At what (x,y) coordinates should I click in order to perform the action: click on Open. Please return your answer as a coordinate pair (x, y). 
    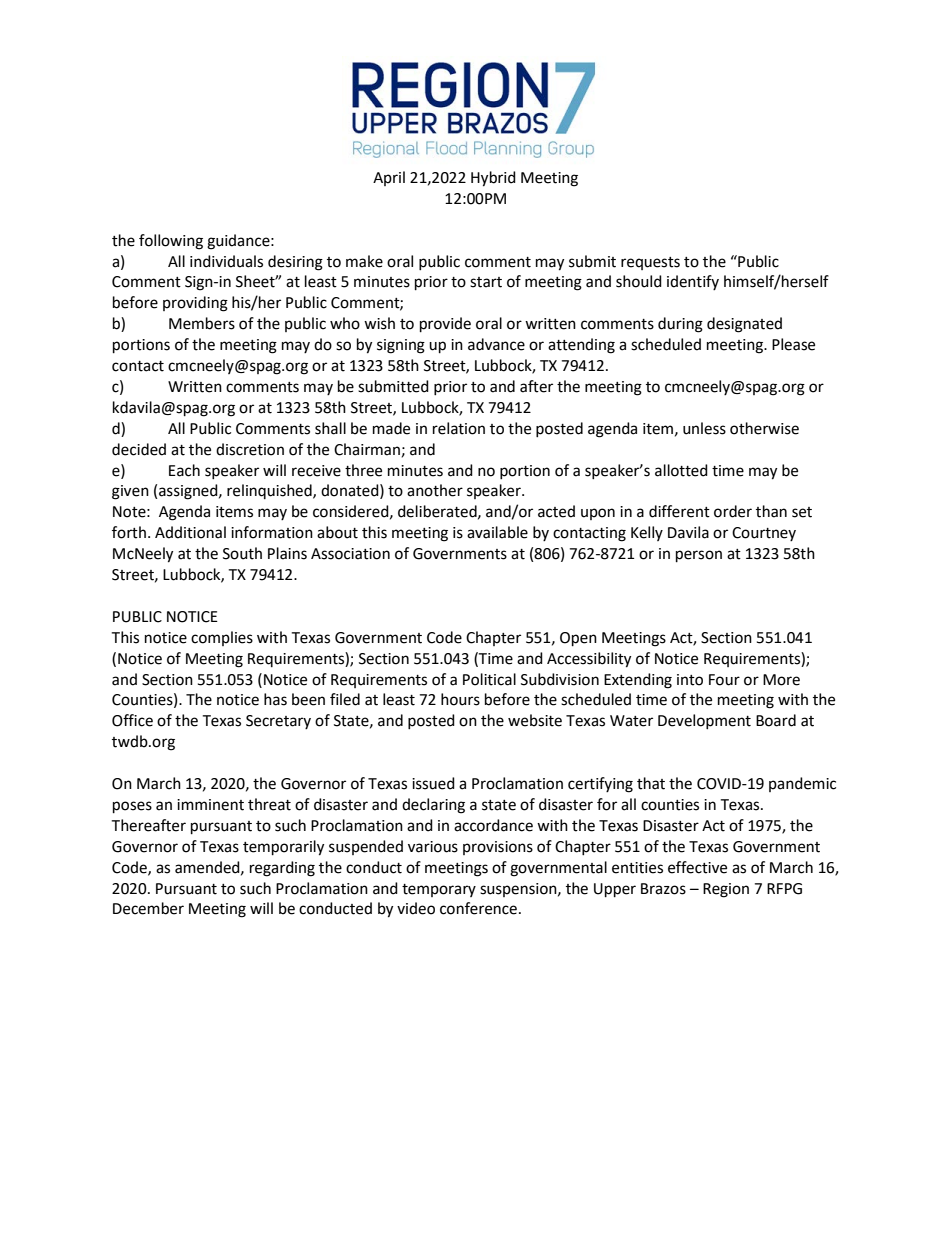
    Looking at the image, I should click on (578, 639).
